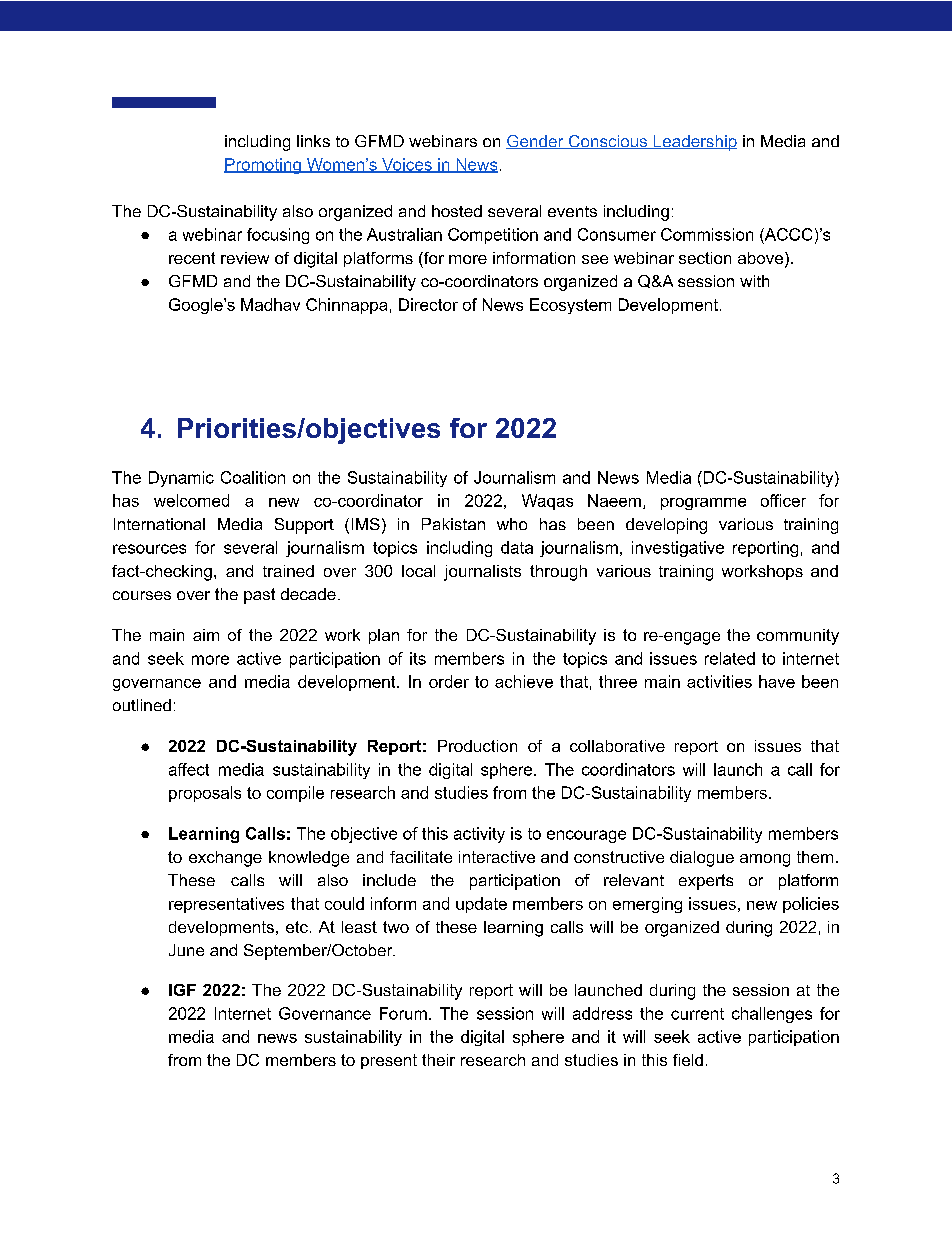 Image resolution: width=952 pixels, height=1233 pixels. What do you see at coordinates (182, 990) in the image?
I see `IGF` at bounding box center [182, 990].
